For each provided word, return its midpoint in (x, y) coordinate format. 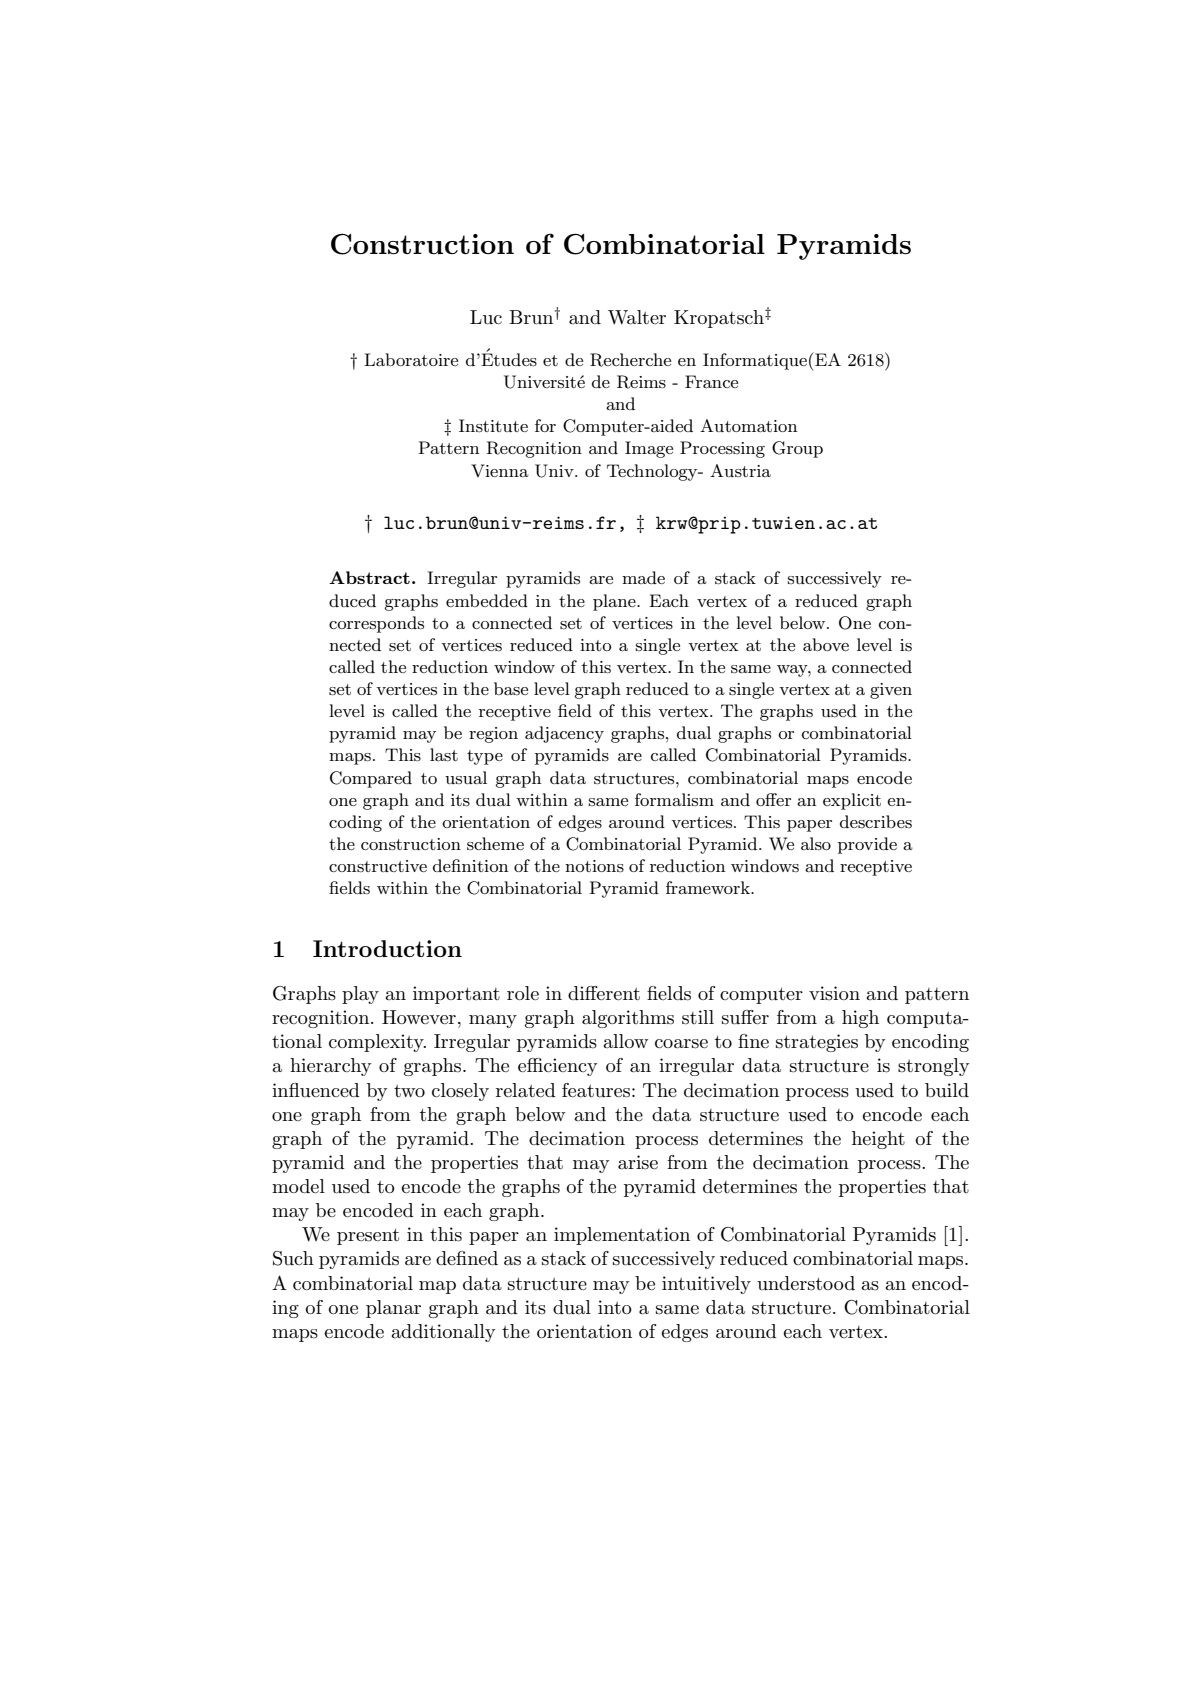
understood (806, 1283)
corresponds (376, 624)
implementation (622, 1236)
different (604, 993)
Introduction (387, 948)
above (826, 644)
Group (797, 449)
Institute (493, 426)
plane (615, 602)
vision (834, 993)
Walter (637, 317)
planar (393, 1309)
